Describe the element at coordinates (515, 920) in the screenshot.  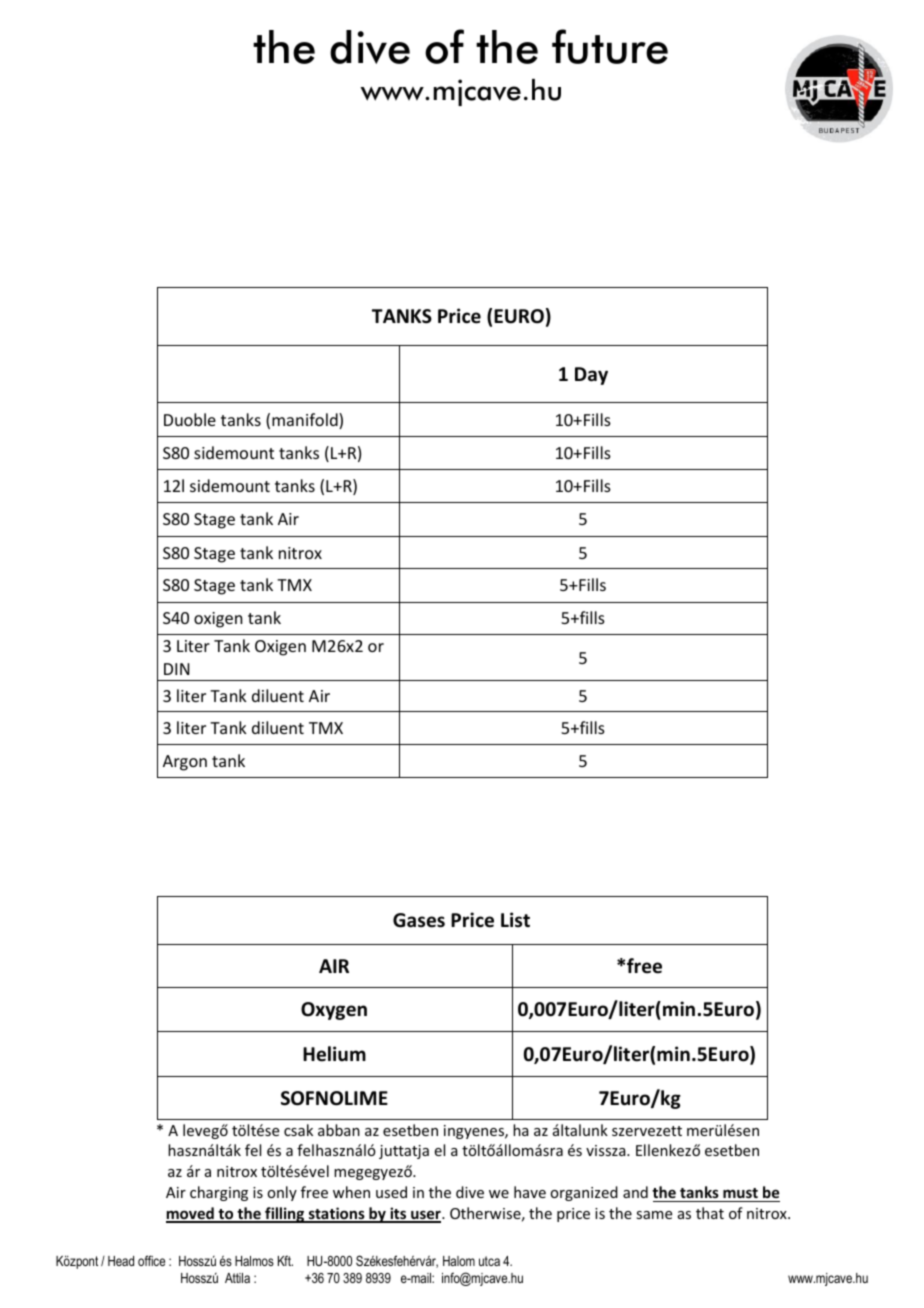
I see `List` at that location.
